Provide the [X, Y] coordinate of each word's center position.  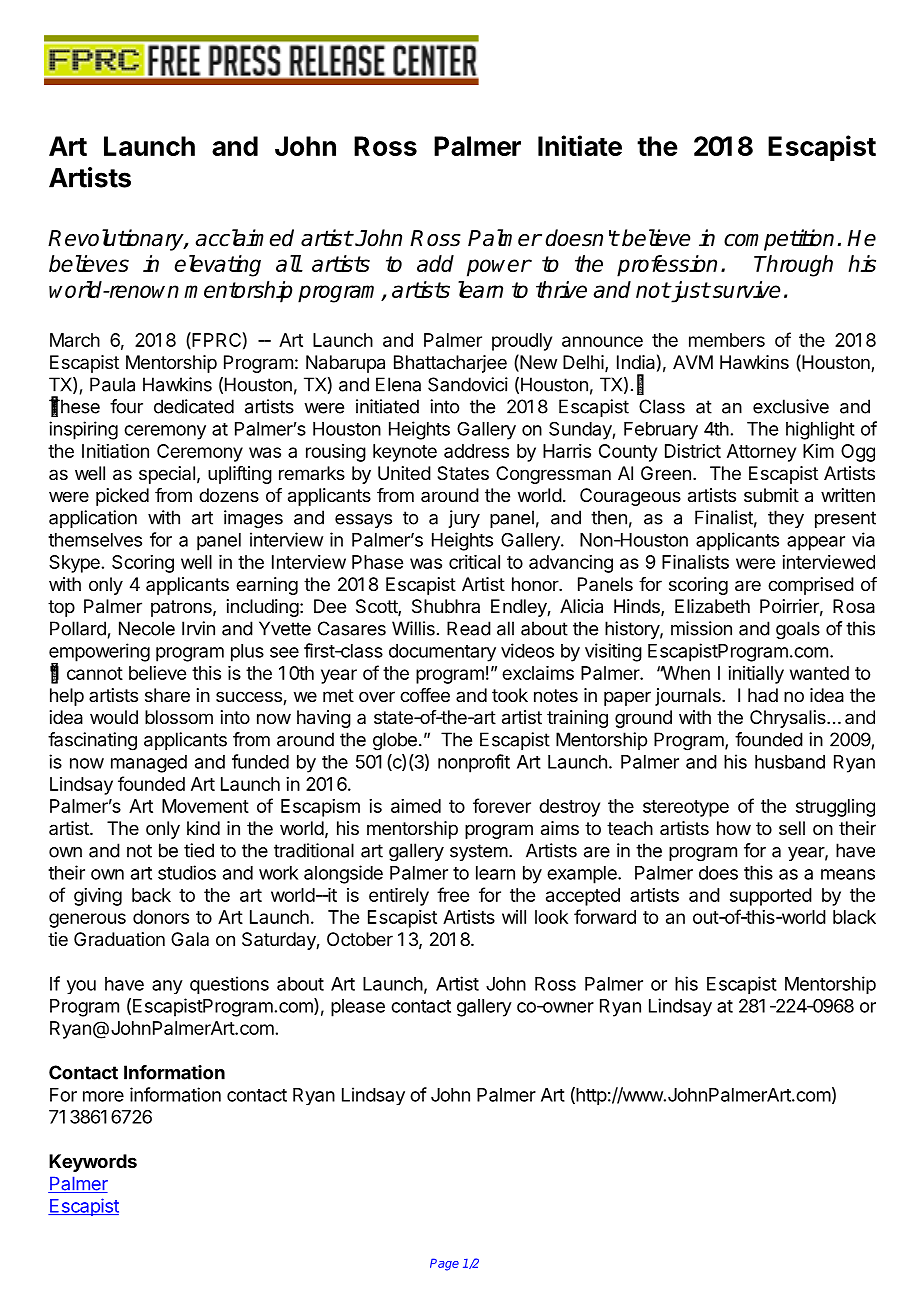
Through [793, 266]
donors [161, 917]
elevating [218, 266]
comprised [811, 586]
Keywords [93, 1163]
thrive [561, 289]
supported [771, 897]
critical [474, 562]
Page [444, 1264]
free [453, 894]
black [854, 917]
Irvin [198, 628]
